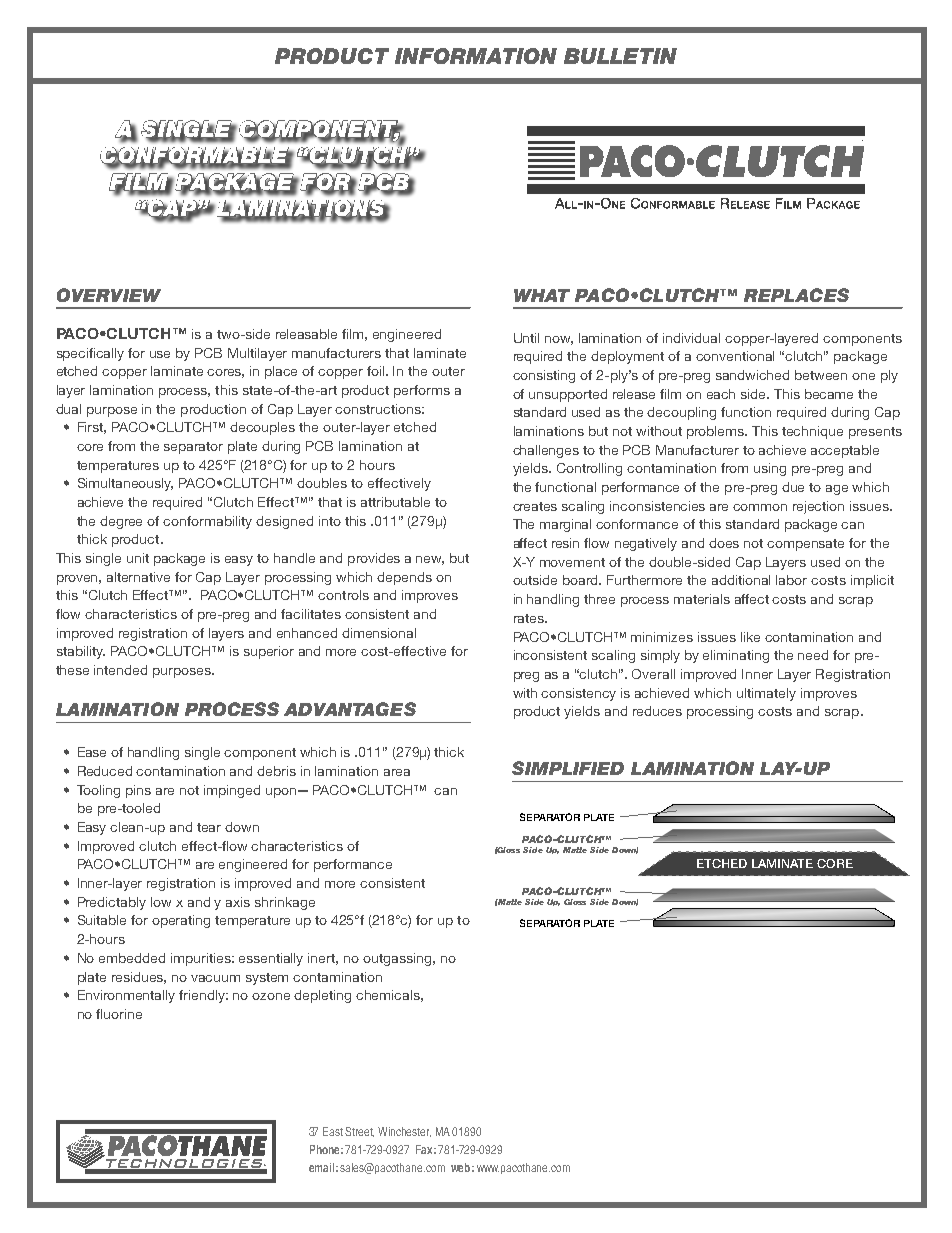 The width and height of the image is (952, 1233). Describe the element at coordinates (620, 56) in the image. I see `BULLETIN` at that location.
